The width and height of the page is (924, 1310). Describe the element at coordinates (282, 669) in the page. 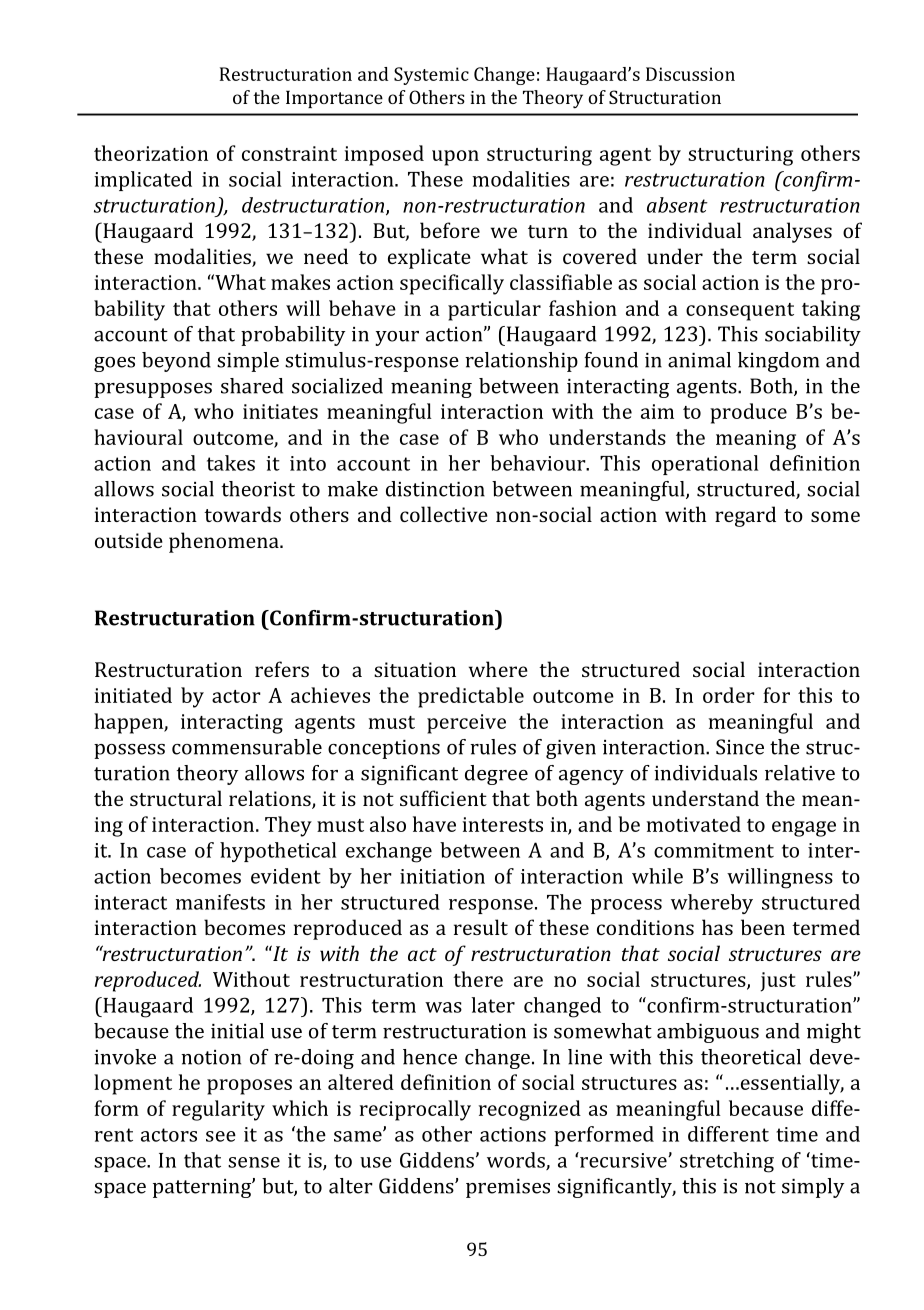

I see `refers` at that location.
